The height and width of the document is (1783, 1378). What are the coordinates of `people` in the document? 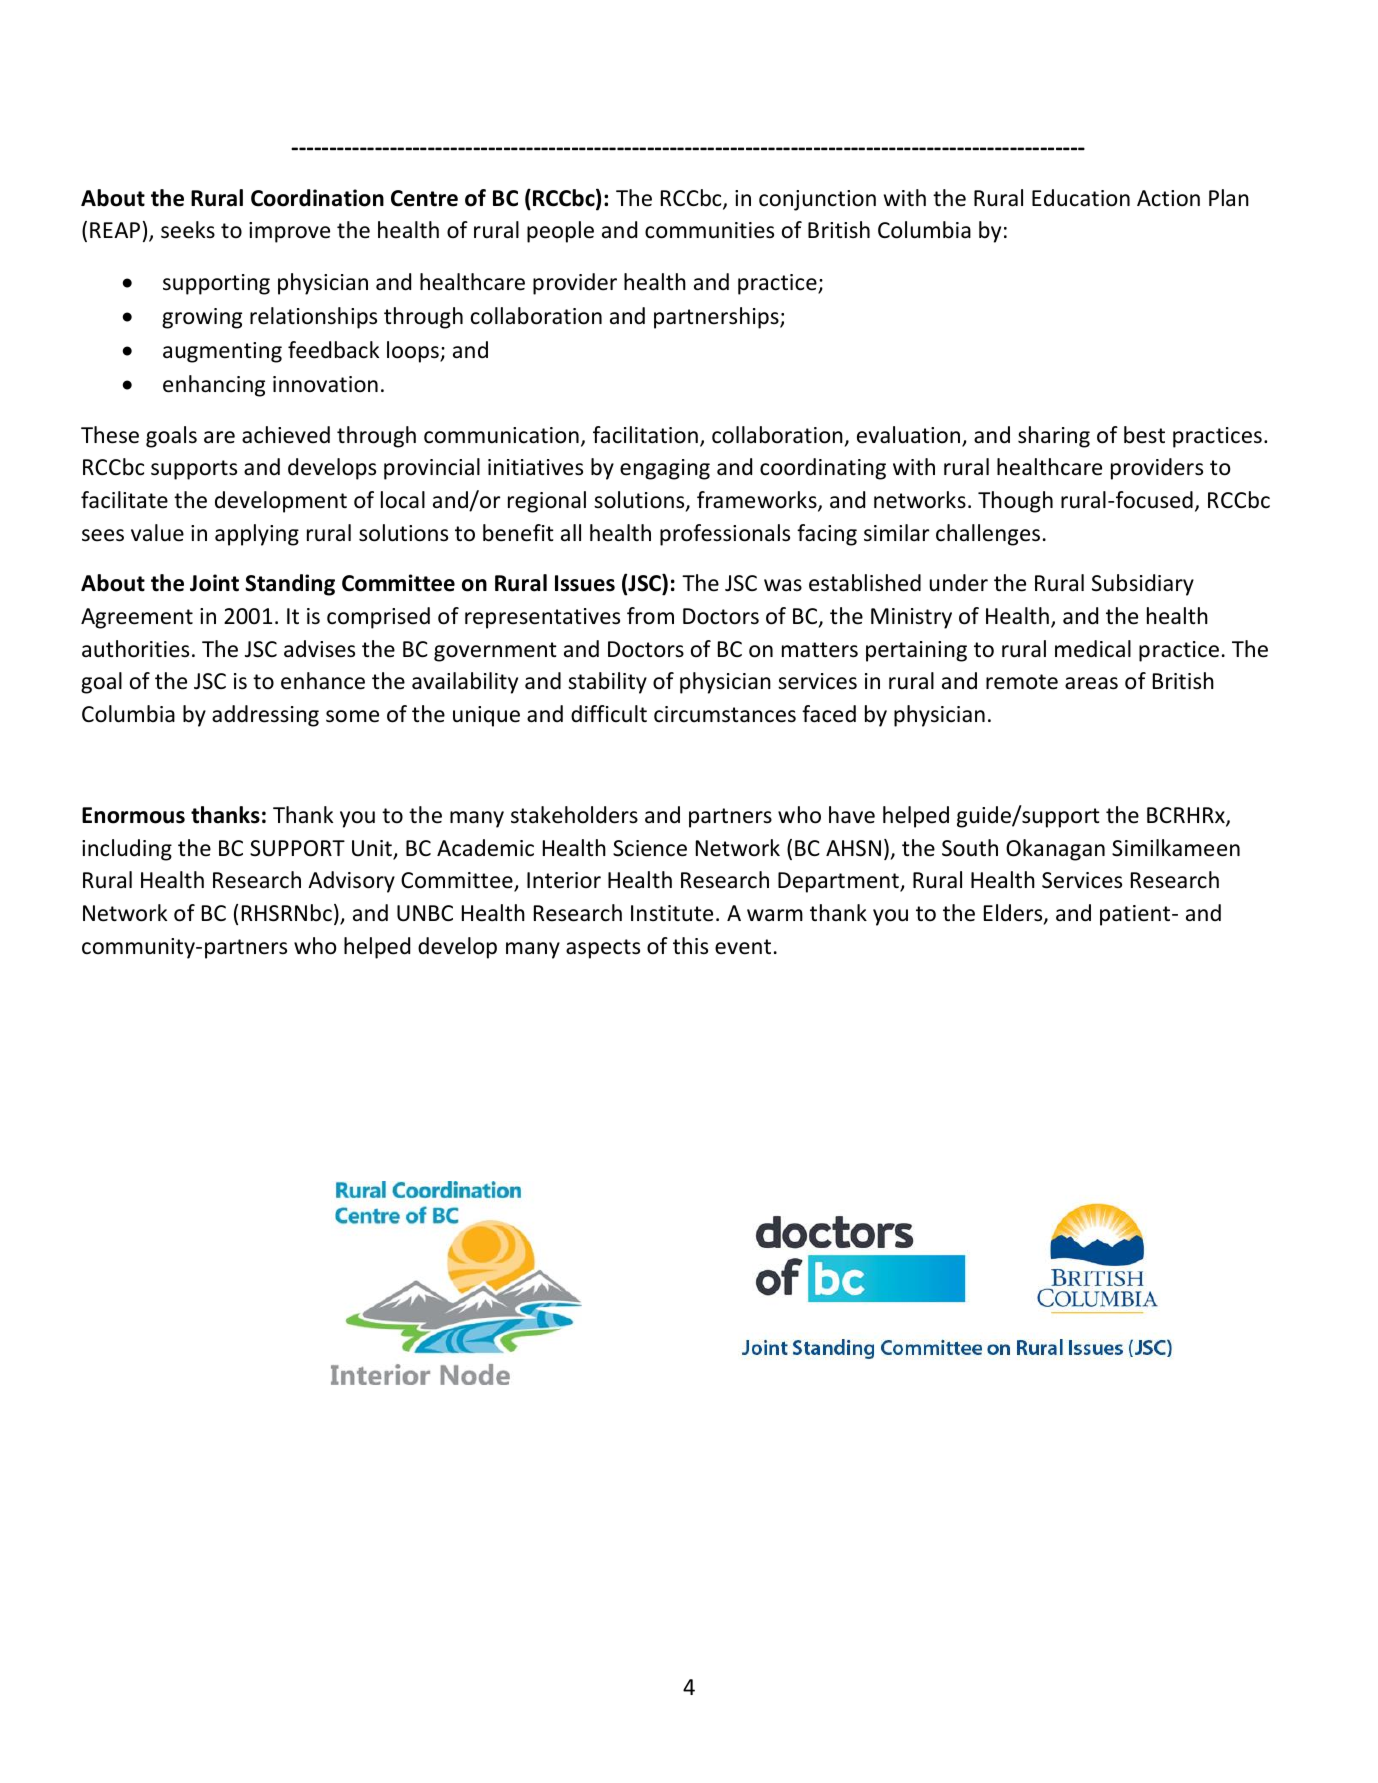 It's located at (560, 232).
